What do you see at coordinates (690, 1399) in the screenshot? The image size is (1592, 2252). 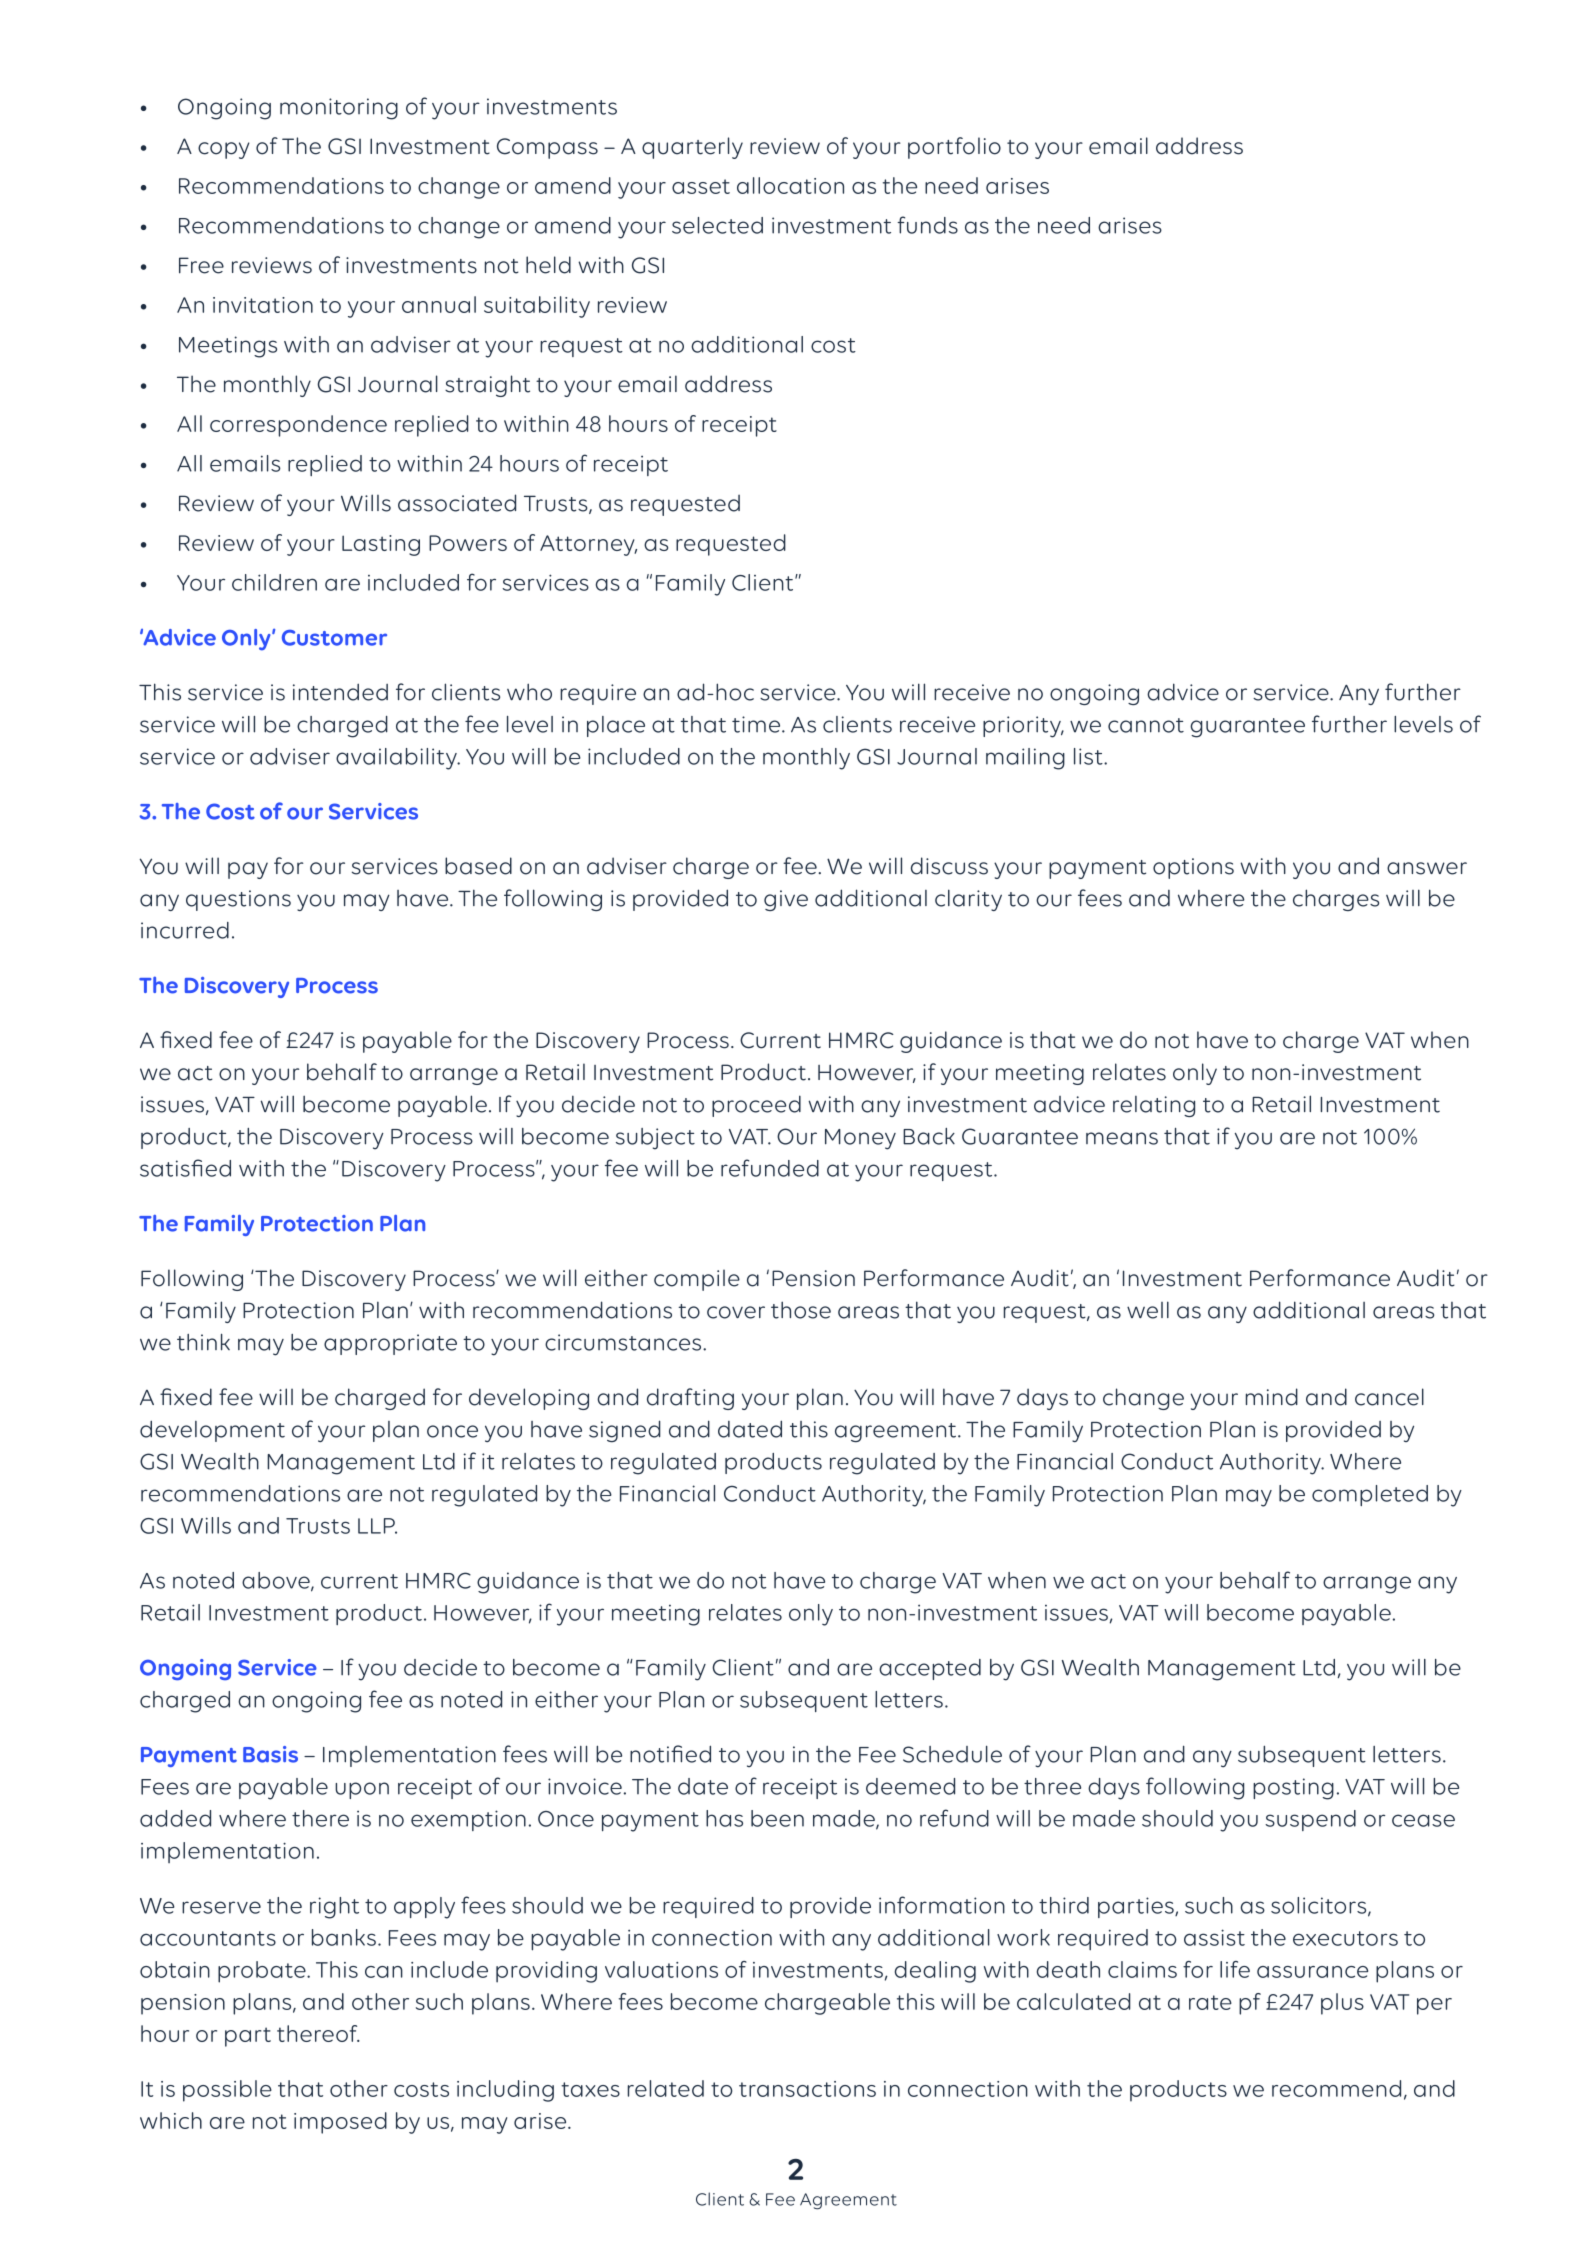 I see `drafting` at bounding box center [690, 1399].
